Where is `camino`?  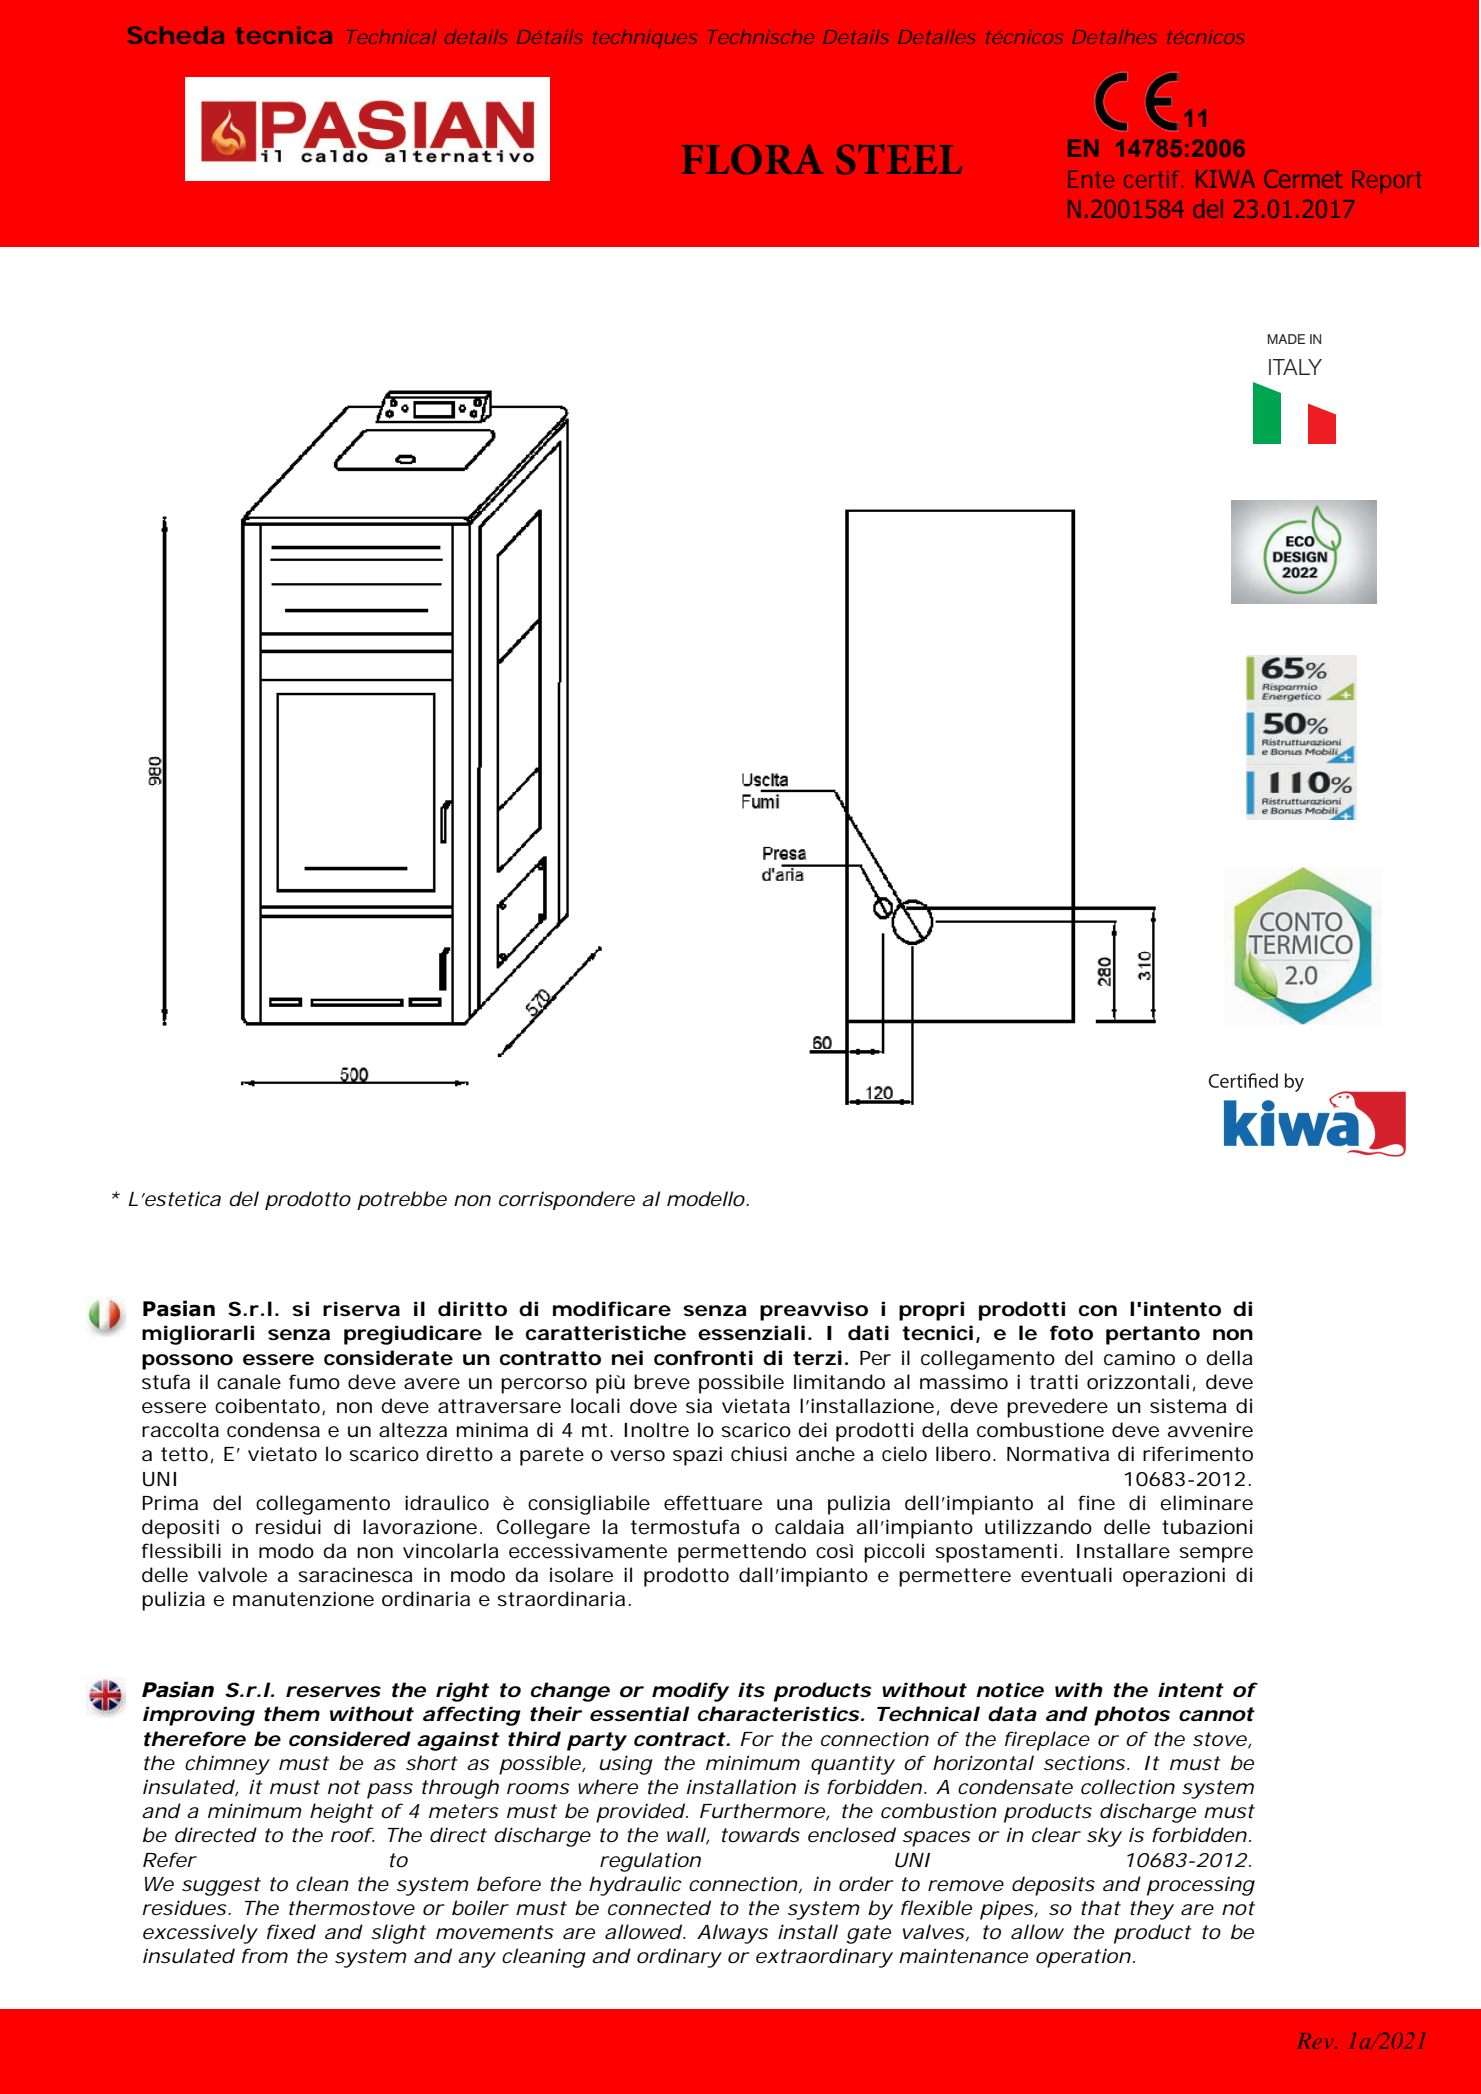
camino is located at coordinates (1139, 1358).
